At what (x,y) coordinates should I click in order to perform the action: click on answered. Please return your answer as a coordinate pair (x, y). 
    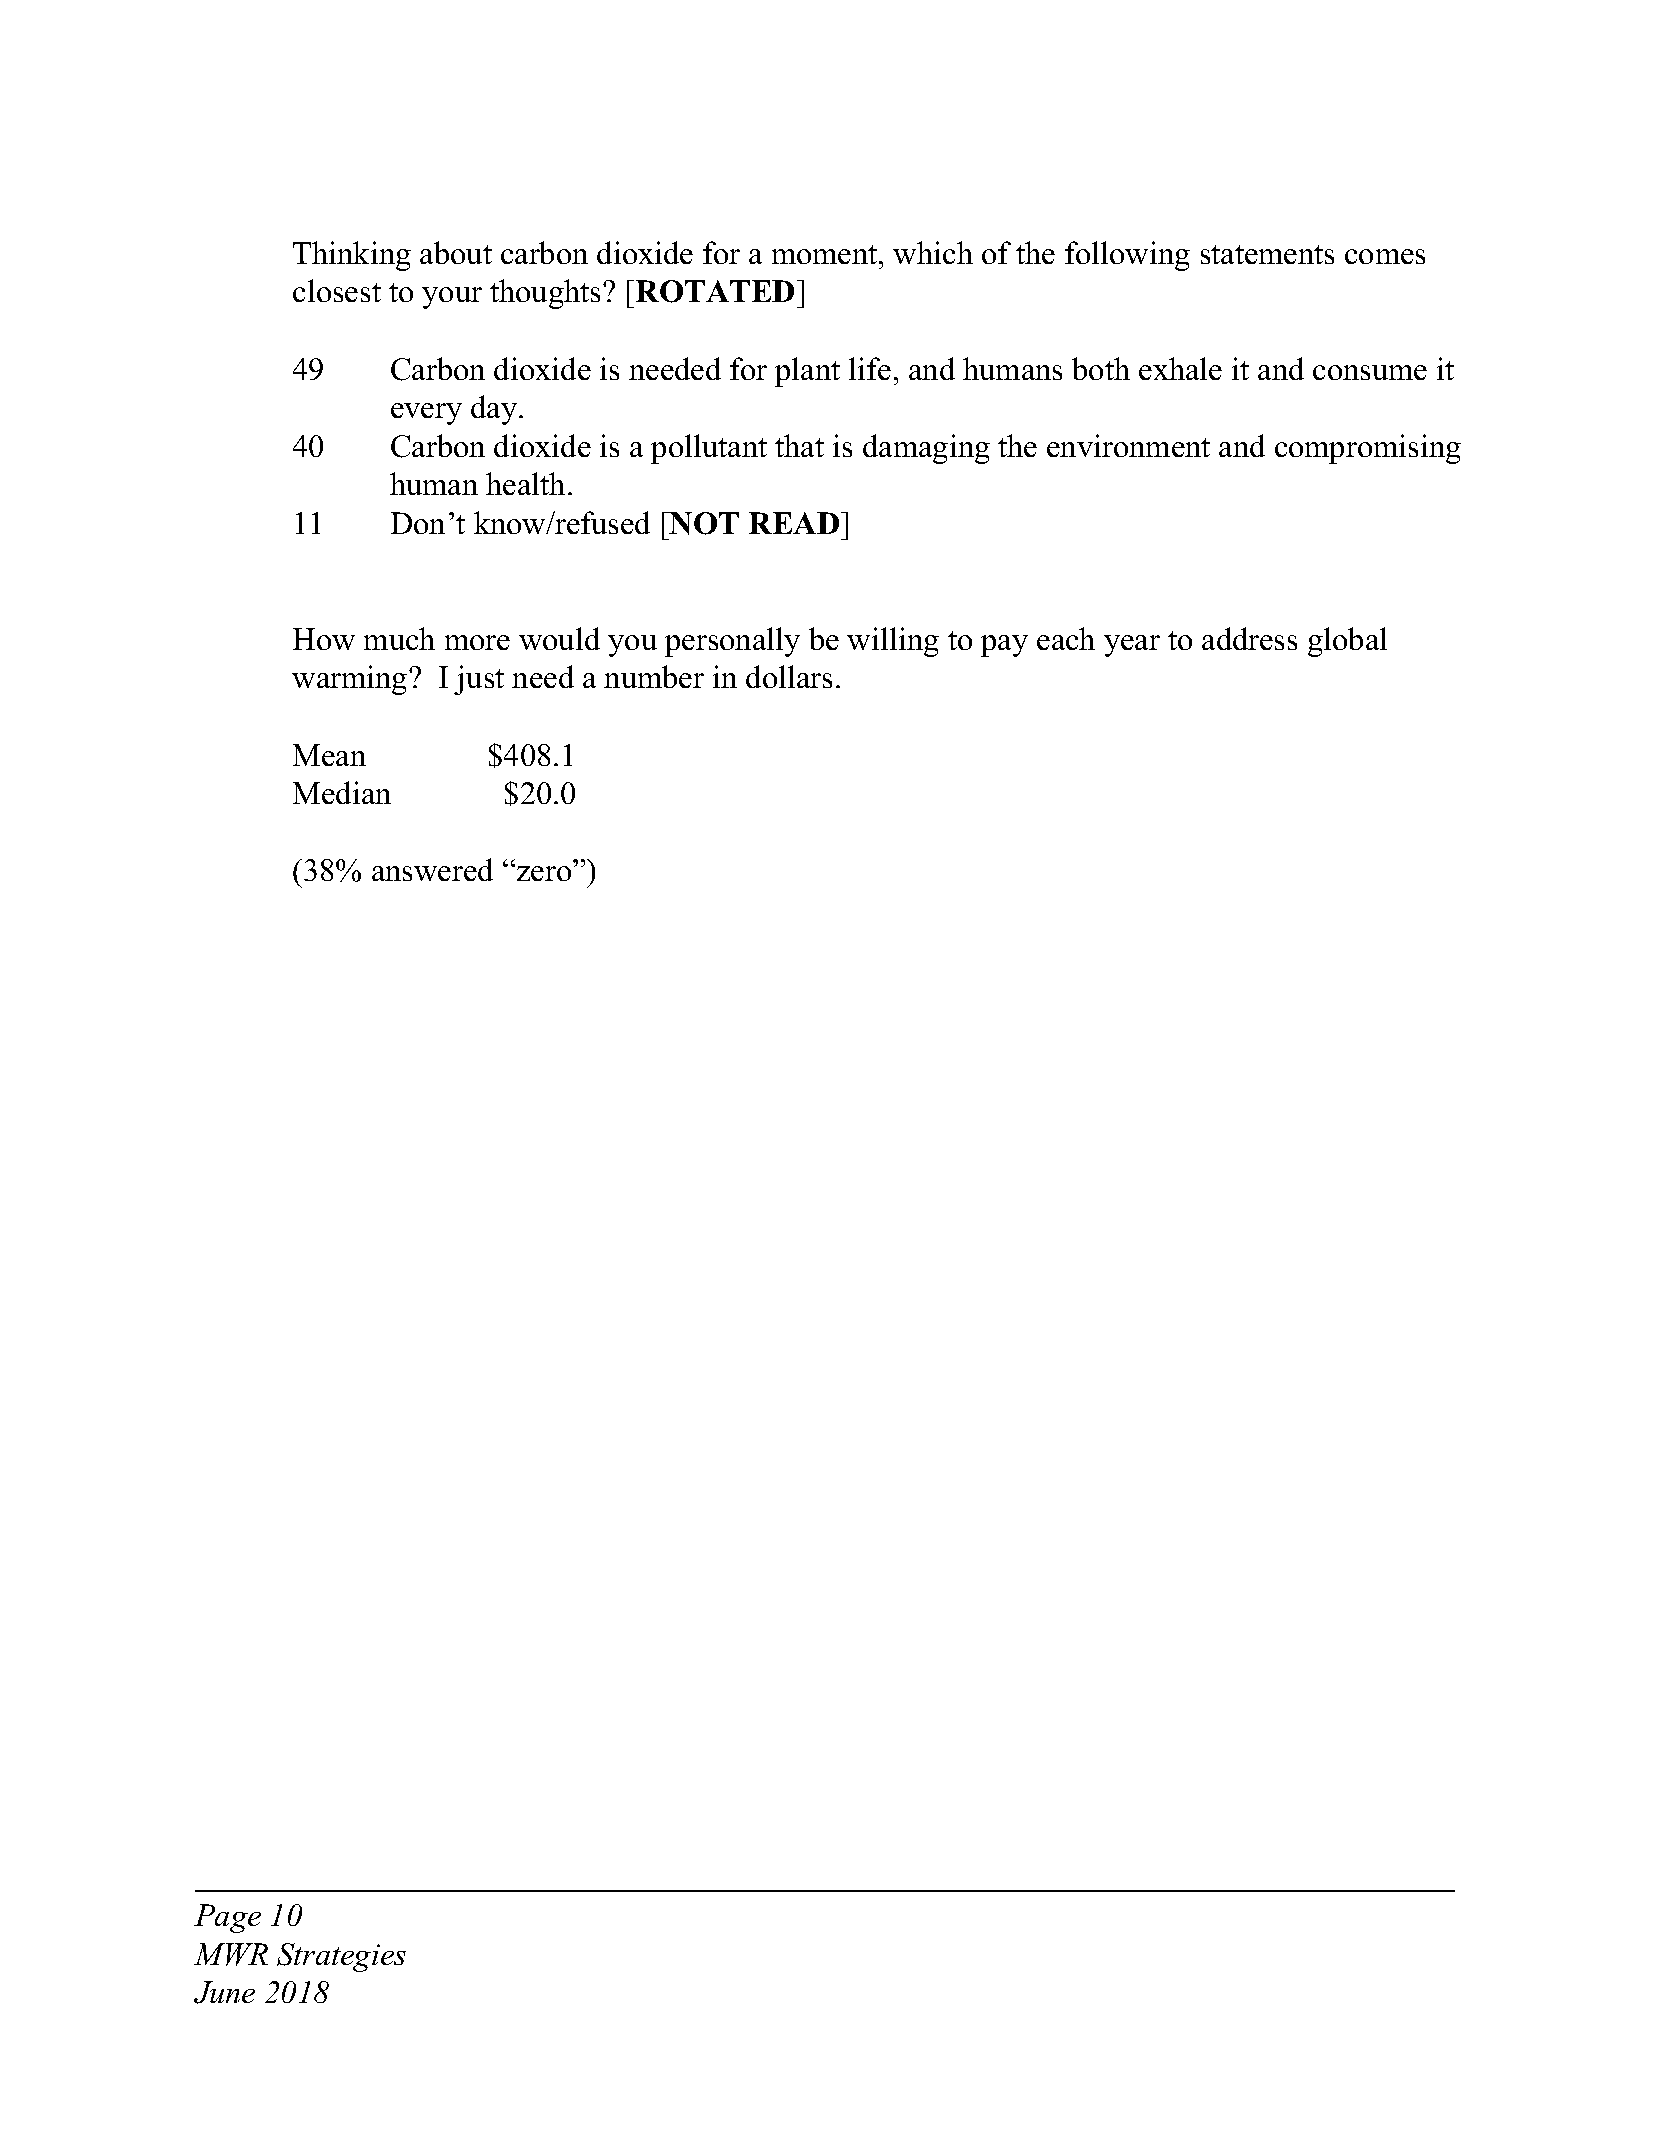
    Looking at the image, I should click on (432, 869).
